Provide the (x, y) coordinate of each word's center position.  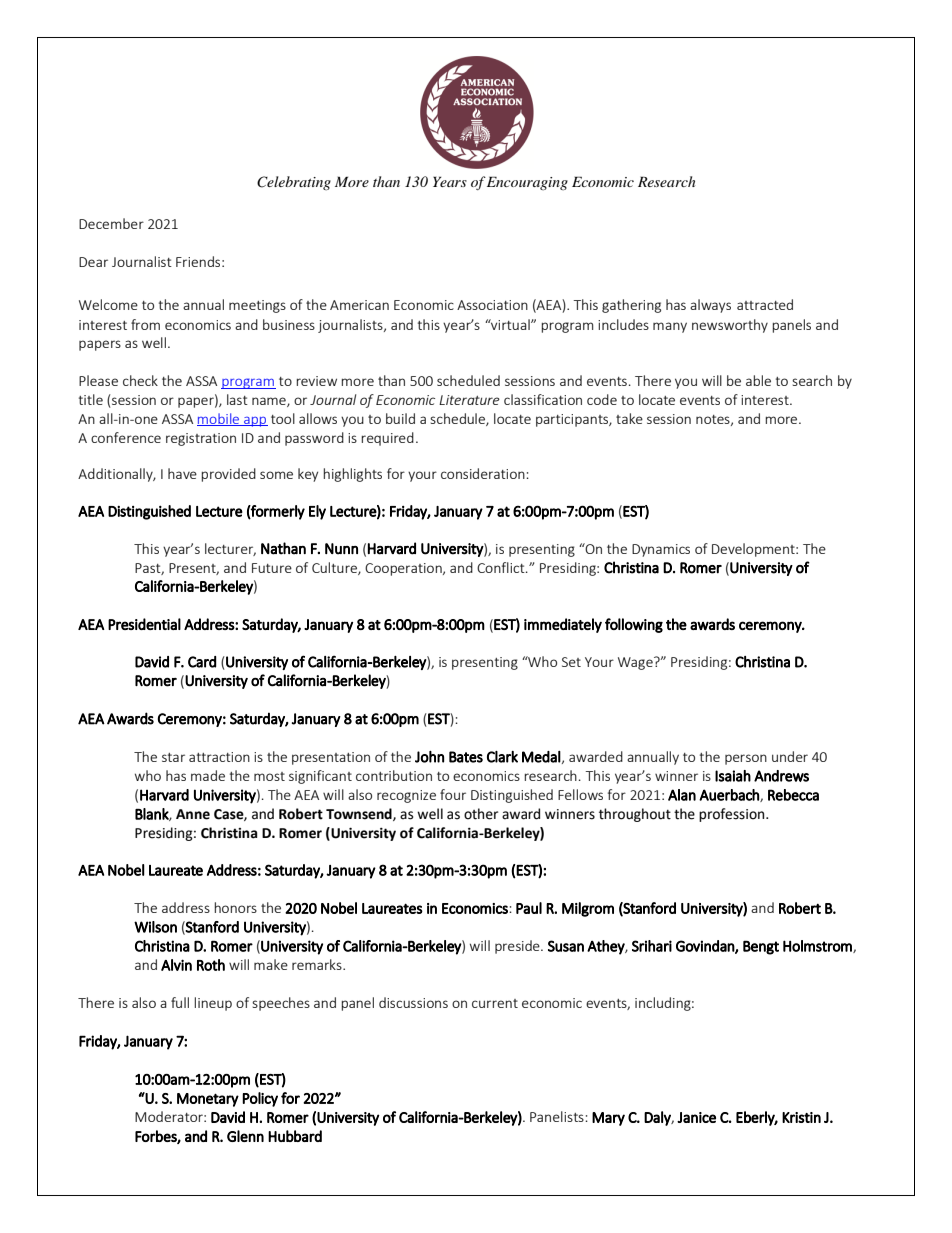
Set (571, 662)
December (111, 223)
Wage (636, 663)
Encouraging (527, 183)
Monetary (208, 1100)
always (710, 306)
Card (202, 662)
